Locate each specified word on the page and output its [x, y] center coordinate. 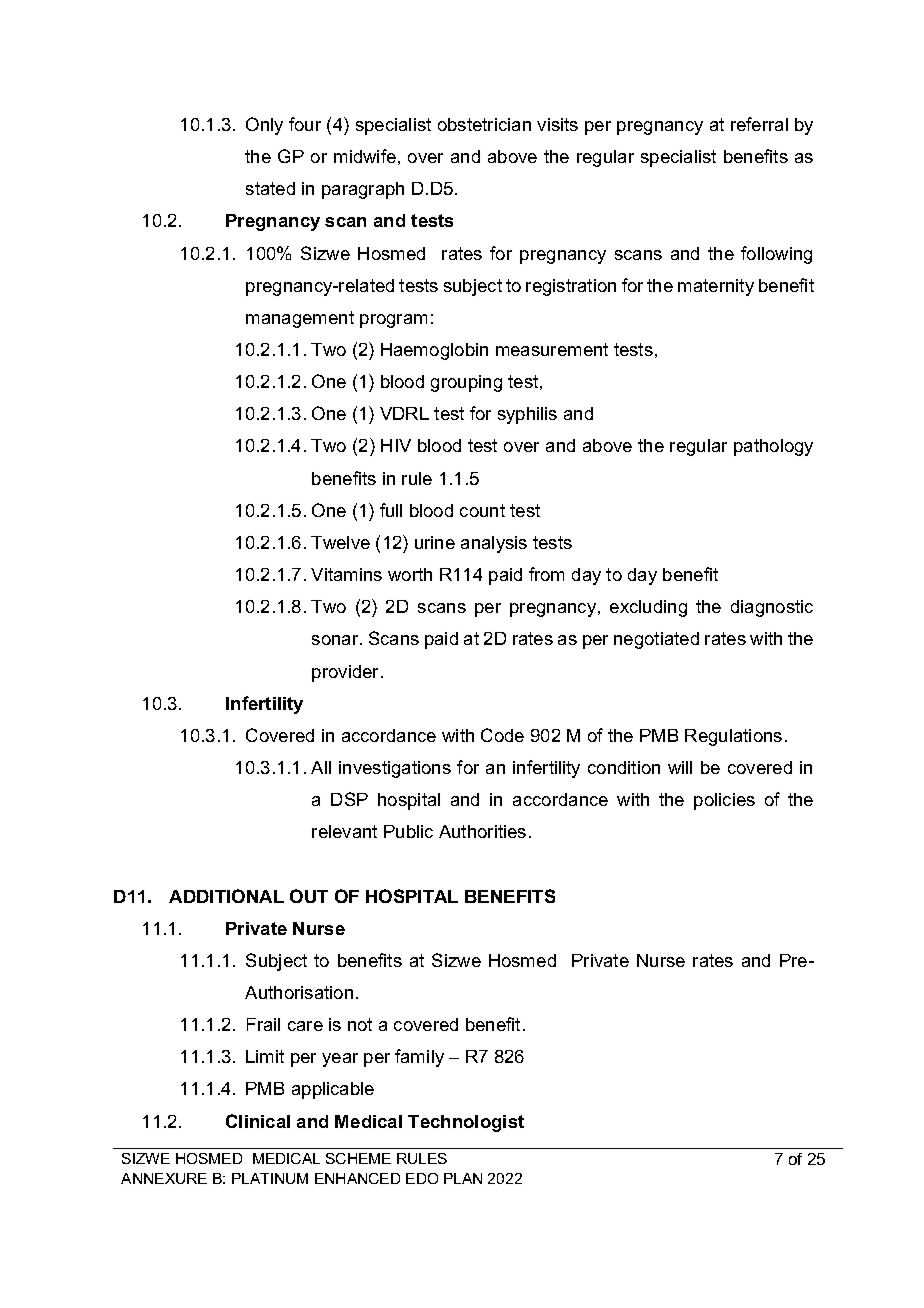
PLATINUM [270, 1178]
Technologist [466, 1123]
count [482, 510]
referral [759, 124]
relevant [344, 831]
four [305, 124]
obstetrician [484, 124]
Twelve [340, 542]
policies [724, 801]
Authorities [482, 831]
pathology [773, 447]
